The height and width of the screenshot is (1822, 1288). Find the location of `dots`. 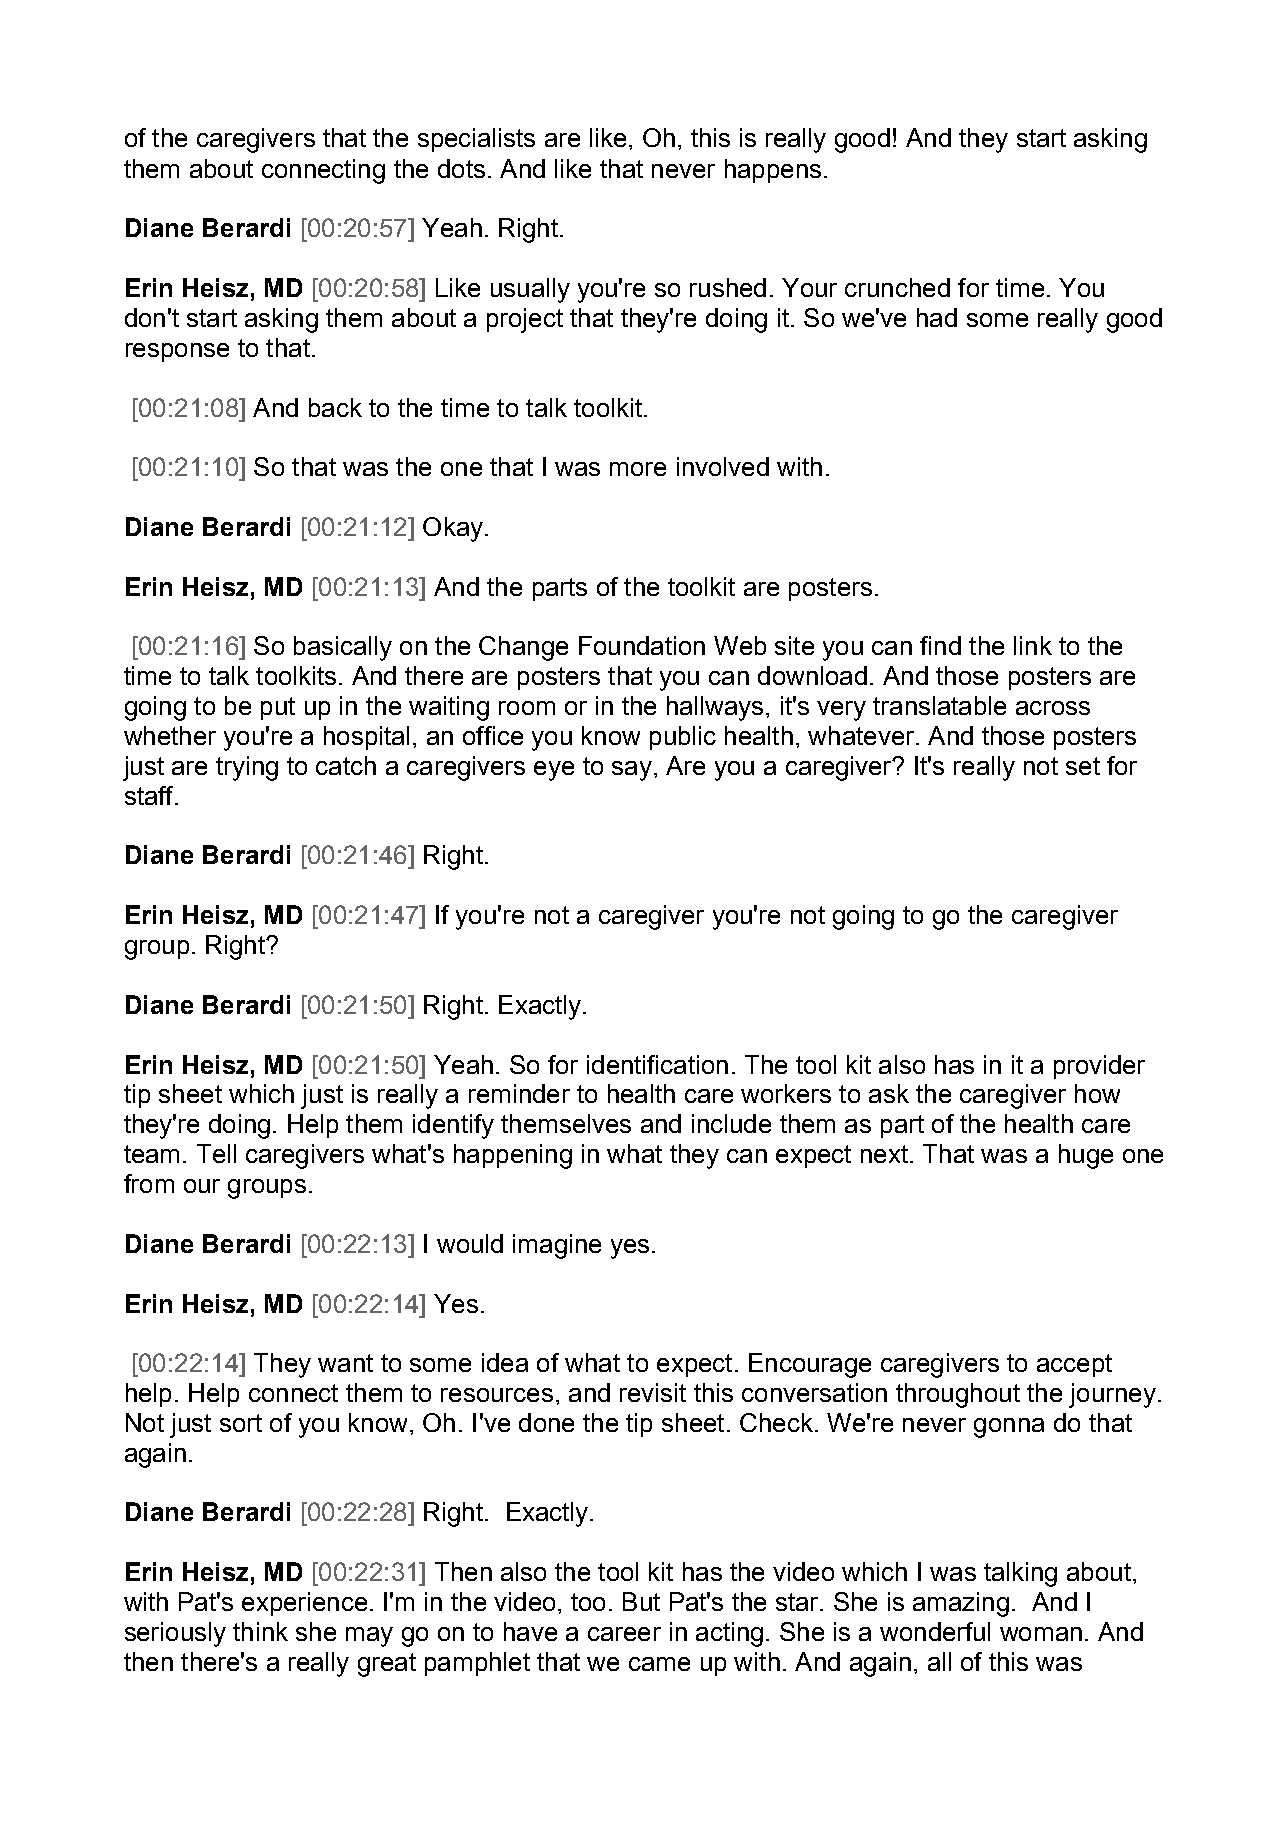

dots is located at coordinates (461, 168).
